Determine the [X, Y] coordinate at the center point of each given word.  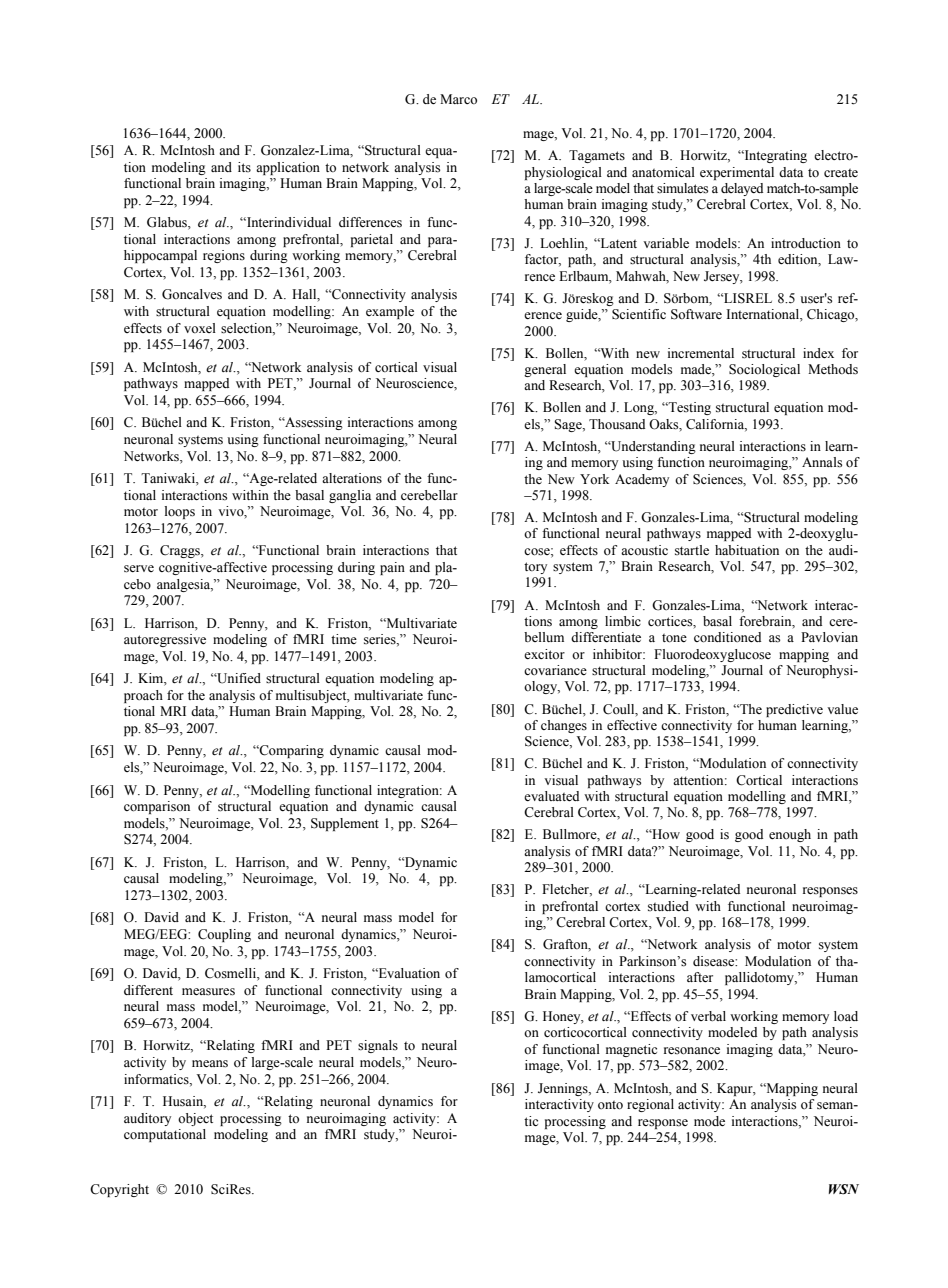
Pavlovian [829, 637]
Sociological [764, 370]
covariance [555, 670]
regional [650, 1105]
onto [610, 1105]
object [195, 1119]
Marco [458, 99]
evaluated [551, 796]
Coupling [224, 935]
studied [668, 906]
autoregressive [165, 640]
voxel [200, 328]
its [244, 167]
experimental [737, 173]
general [545, 370]
